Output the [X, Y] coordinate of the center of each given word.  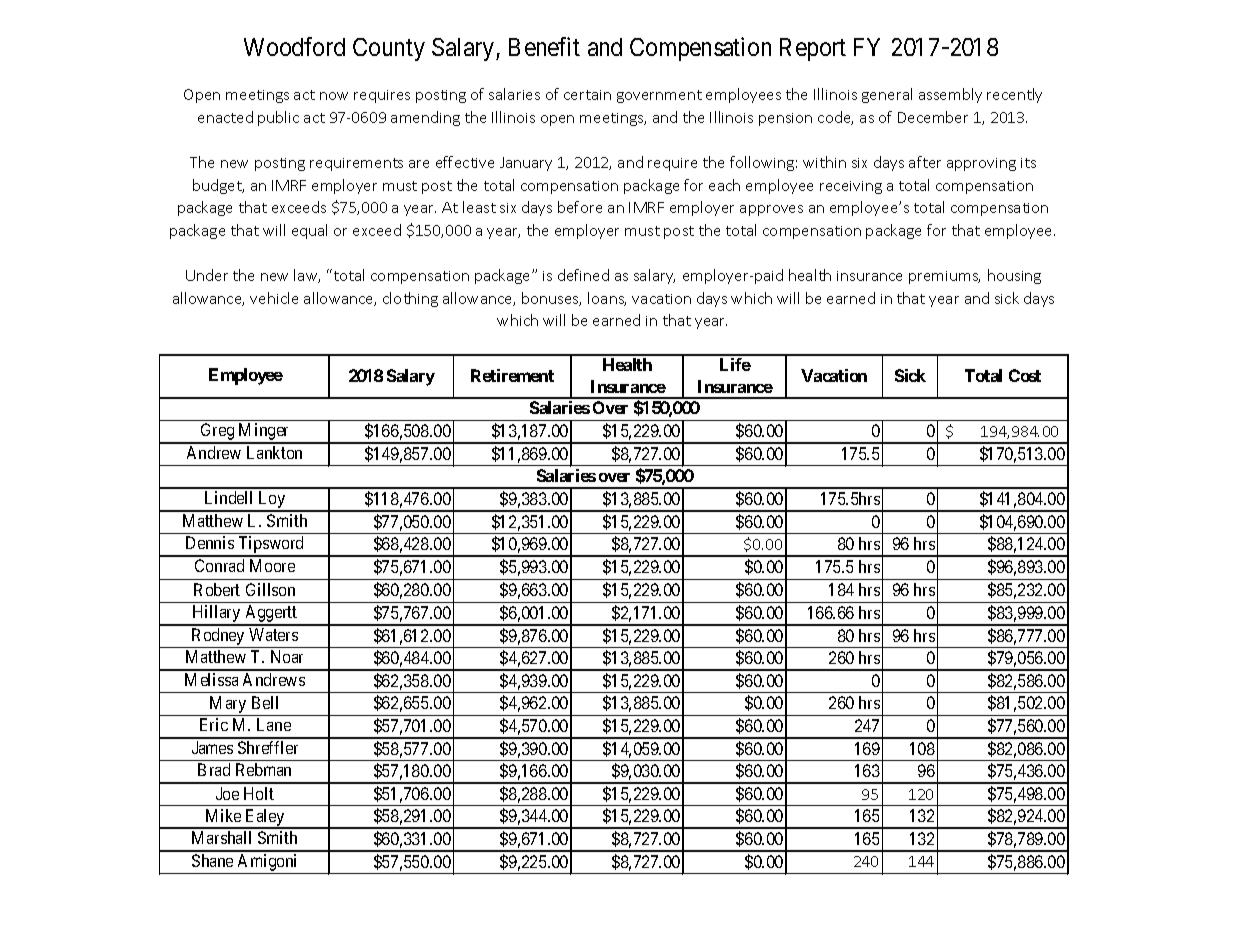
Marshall [221, 837]
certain [587, 95]
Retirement [512, 375]
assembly [950, 95]
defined [583, 275]
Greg [218, 433]
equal [309, 231]
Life [735, 364]
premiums [944, 277]
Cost [1025, 375]
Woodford [294, 47]
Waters [273, 634]
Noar [287, 656]
